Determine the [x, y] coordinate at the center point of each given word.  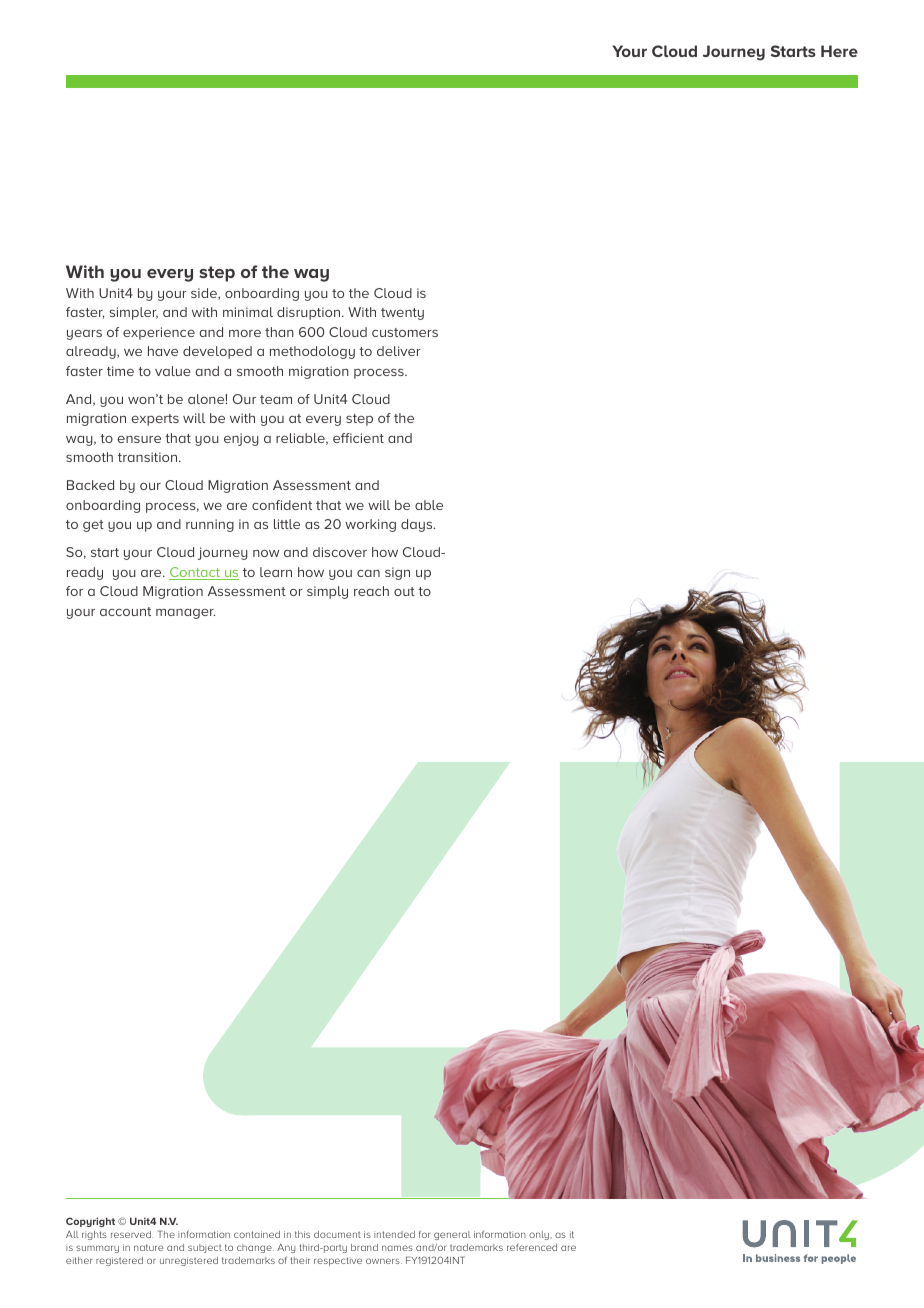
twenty [402, 314]
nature [148, 1247]
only [540, 1235]
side [205, 294]
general [452, 1235]
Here [839, 51]
